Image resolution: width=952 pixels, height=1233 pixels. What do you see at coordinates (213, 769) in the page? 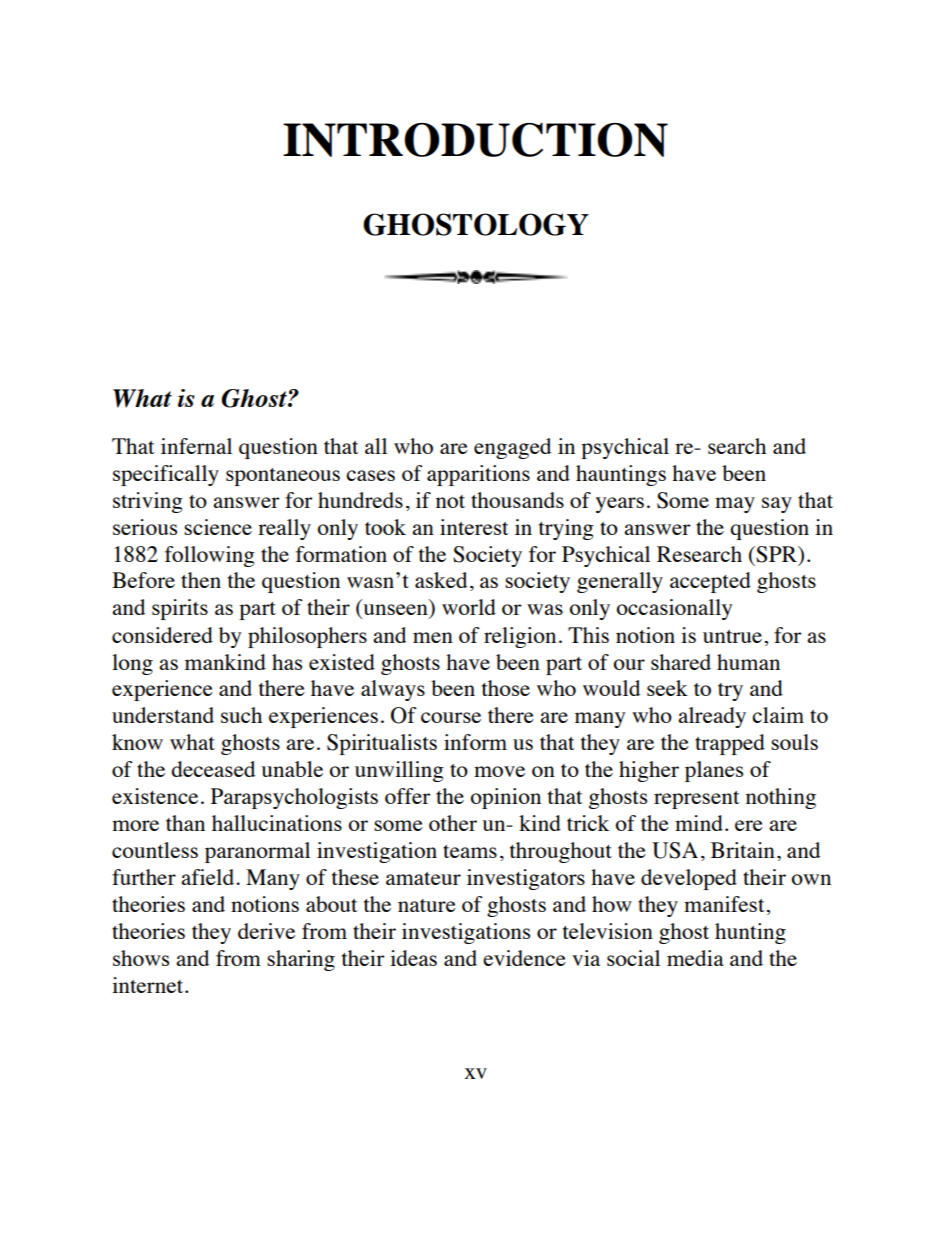
I see `deceased` at bounding box center [213, 769].
